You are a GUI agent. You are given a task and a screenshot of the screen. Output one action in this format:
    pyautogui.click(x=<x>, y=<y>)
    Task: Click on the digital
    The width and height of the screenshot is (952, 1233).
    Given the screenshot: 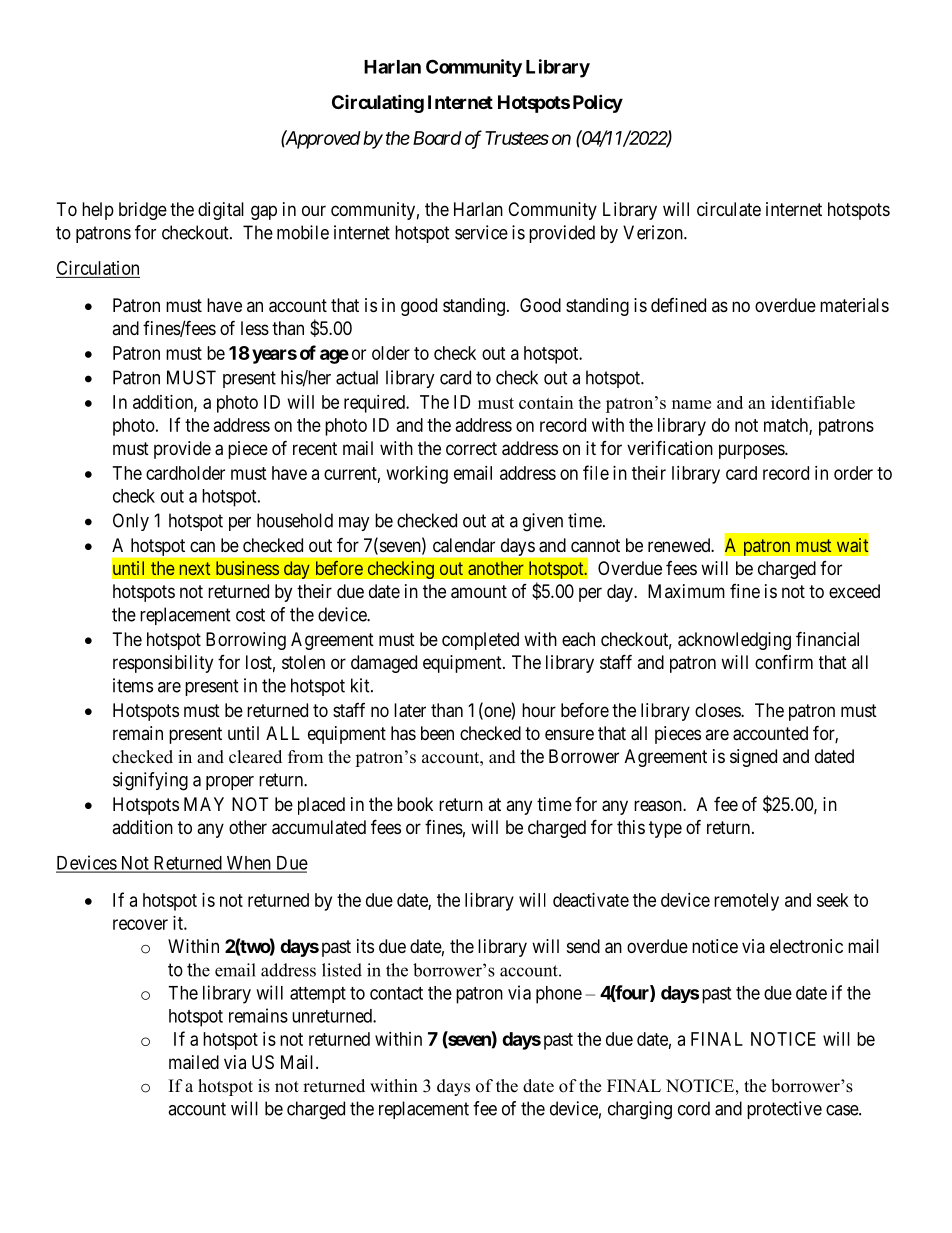 What is the action you would take?
    pyautogui.click(x=221, y=211)
